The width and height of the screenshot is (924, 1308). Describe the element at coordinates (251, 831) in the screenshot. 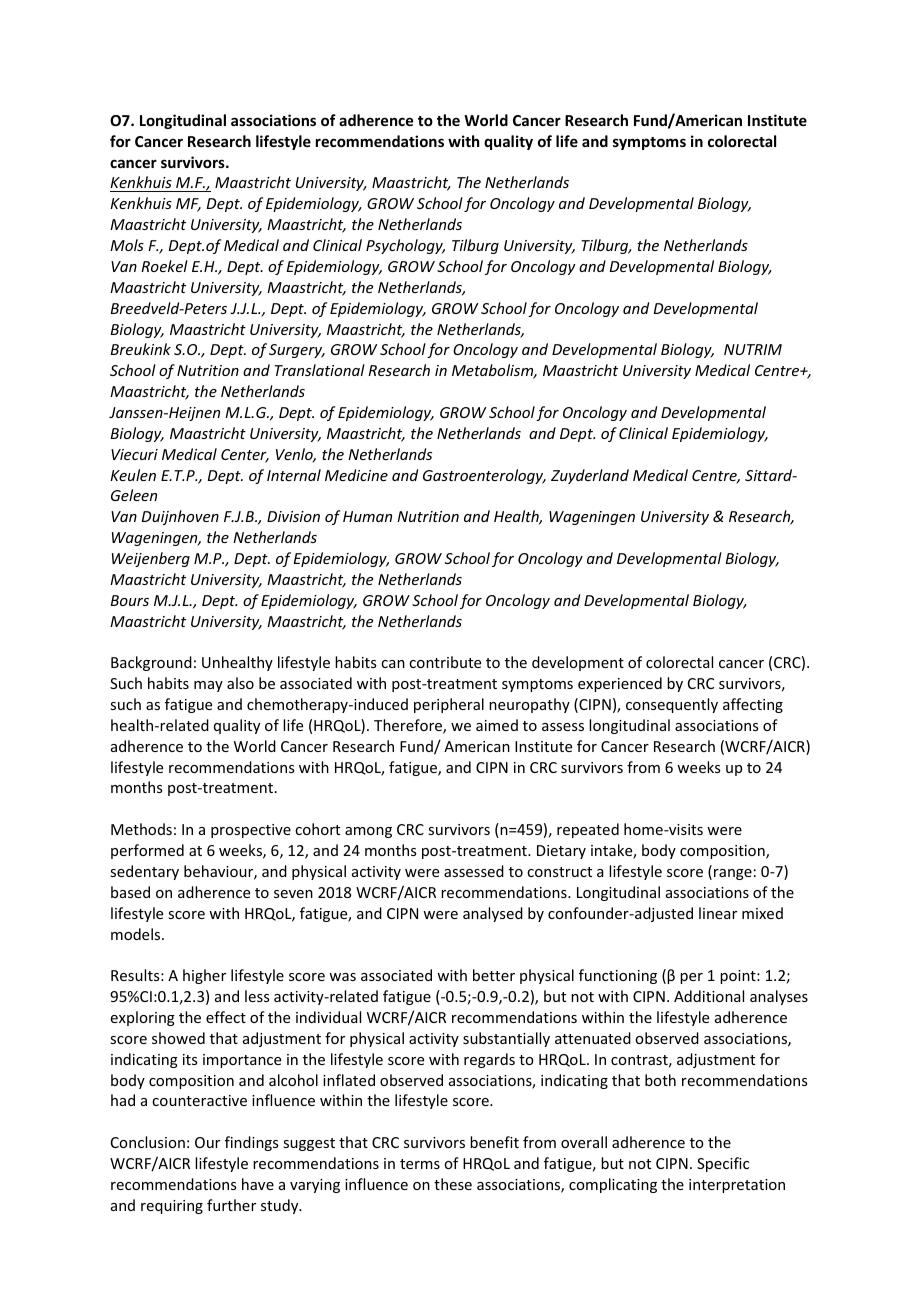

I see `prospective` at that location.
